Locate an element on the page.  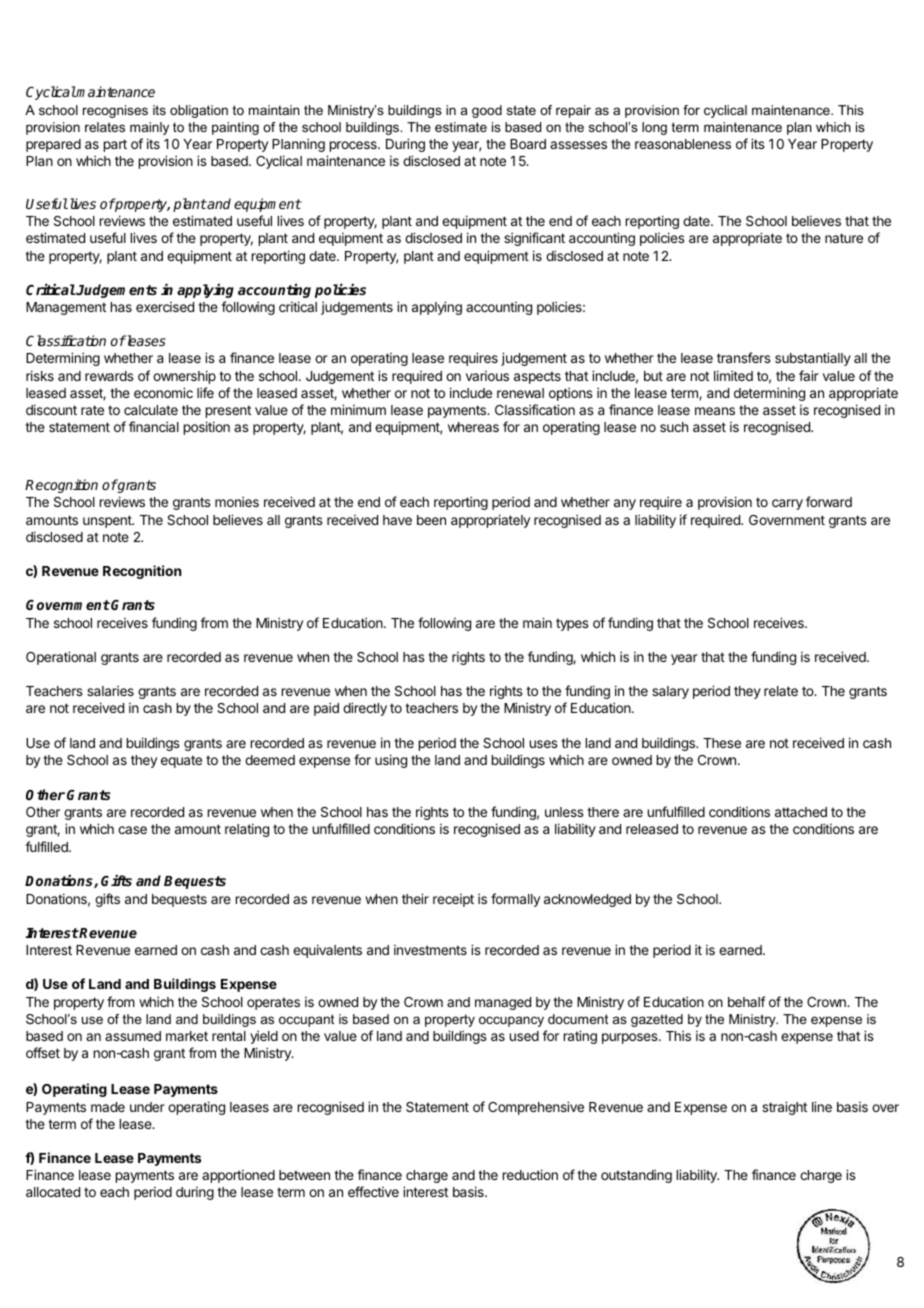
case is located at coordinates (132, 830).
